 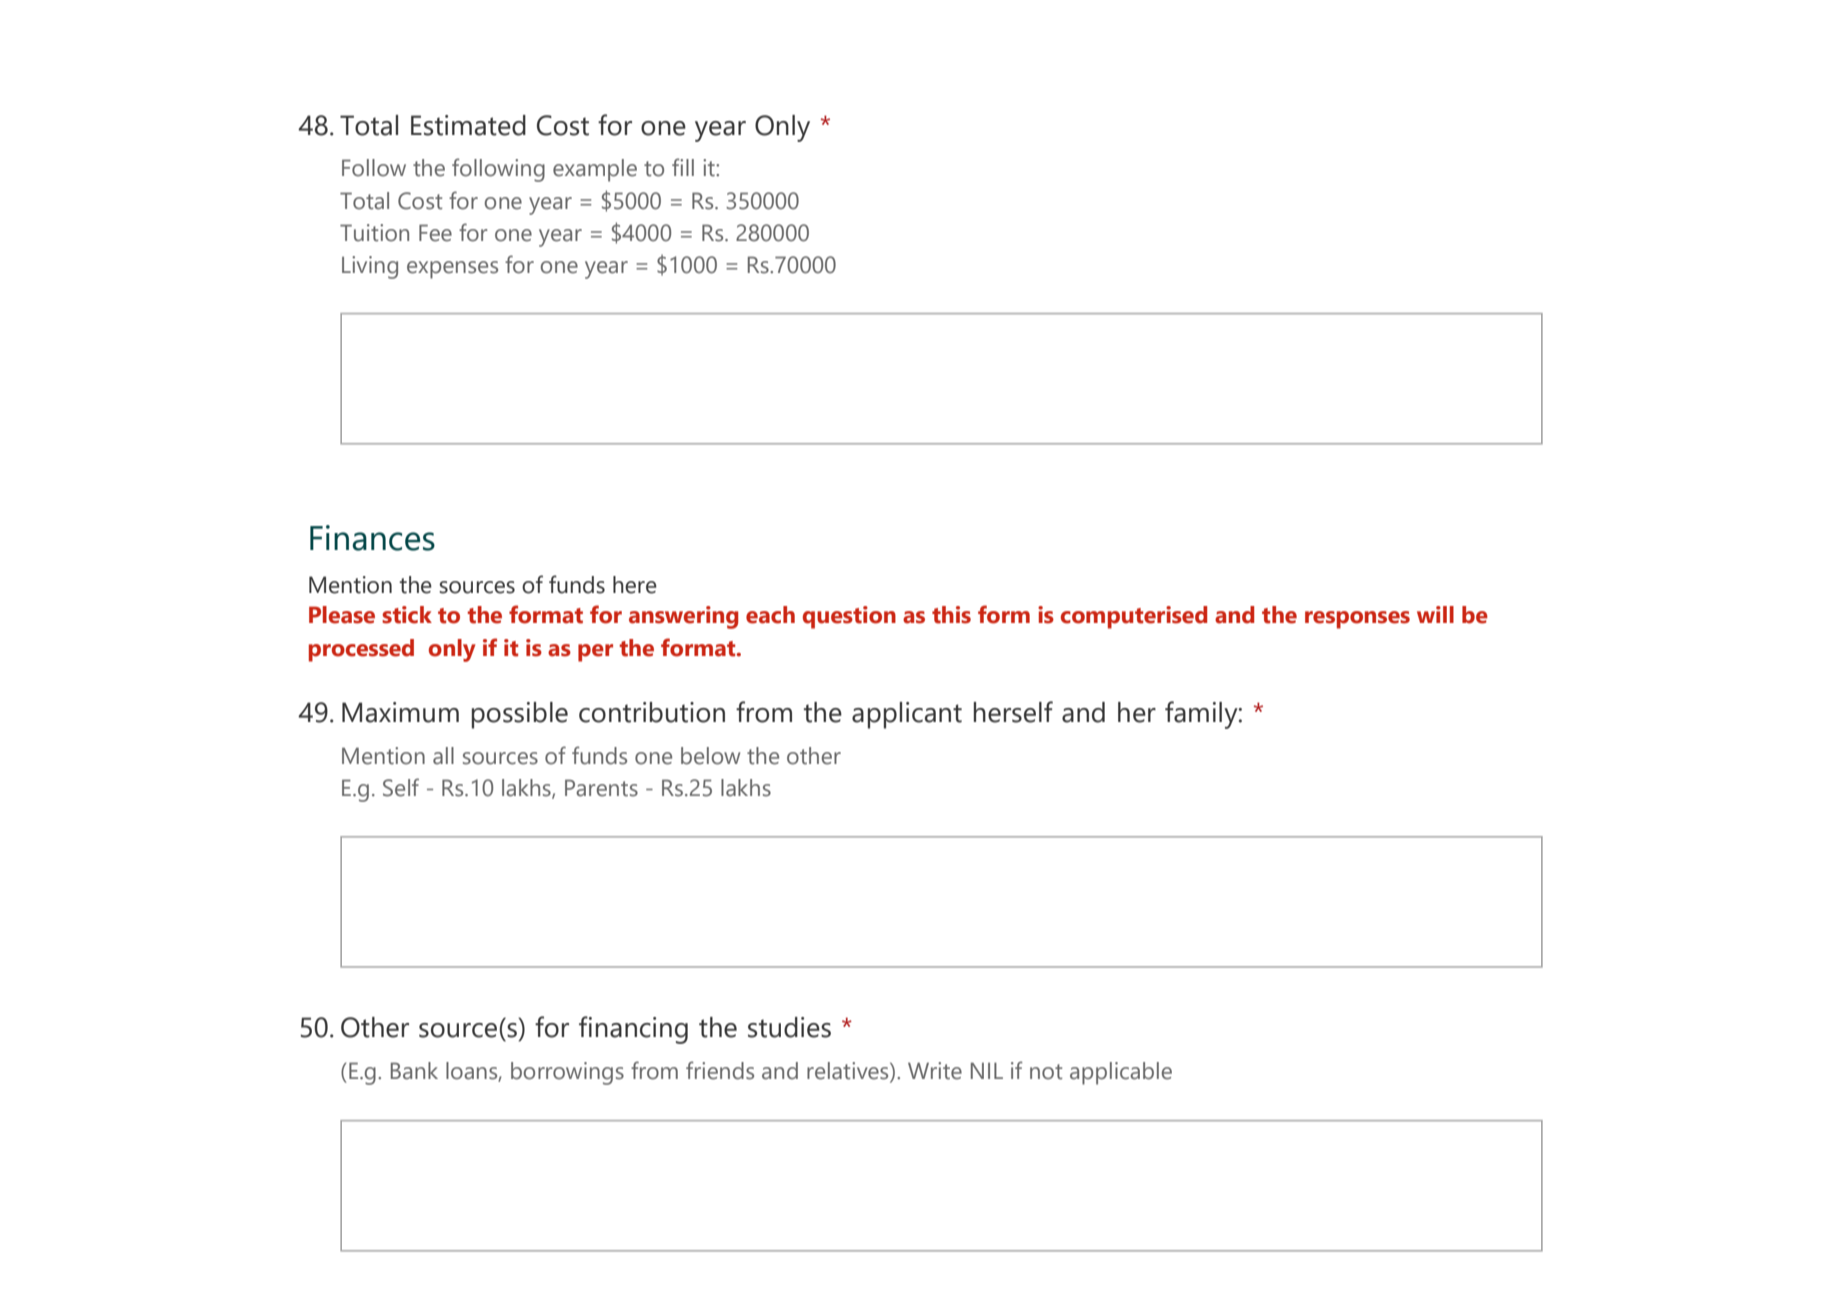 I want to click on example, so click(x=595, y=170).
